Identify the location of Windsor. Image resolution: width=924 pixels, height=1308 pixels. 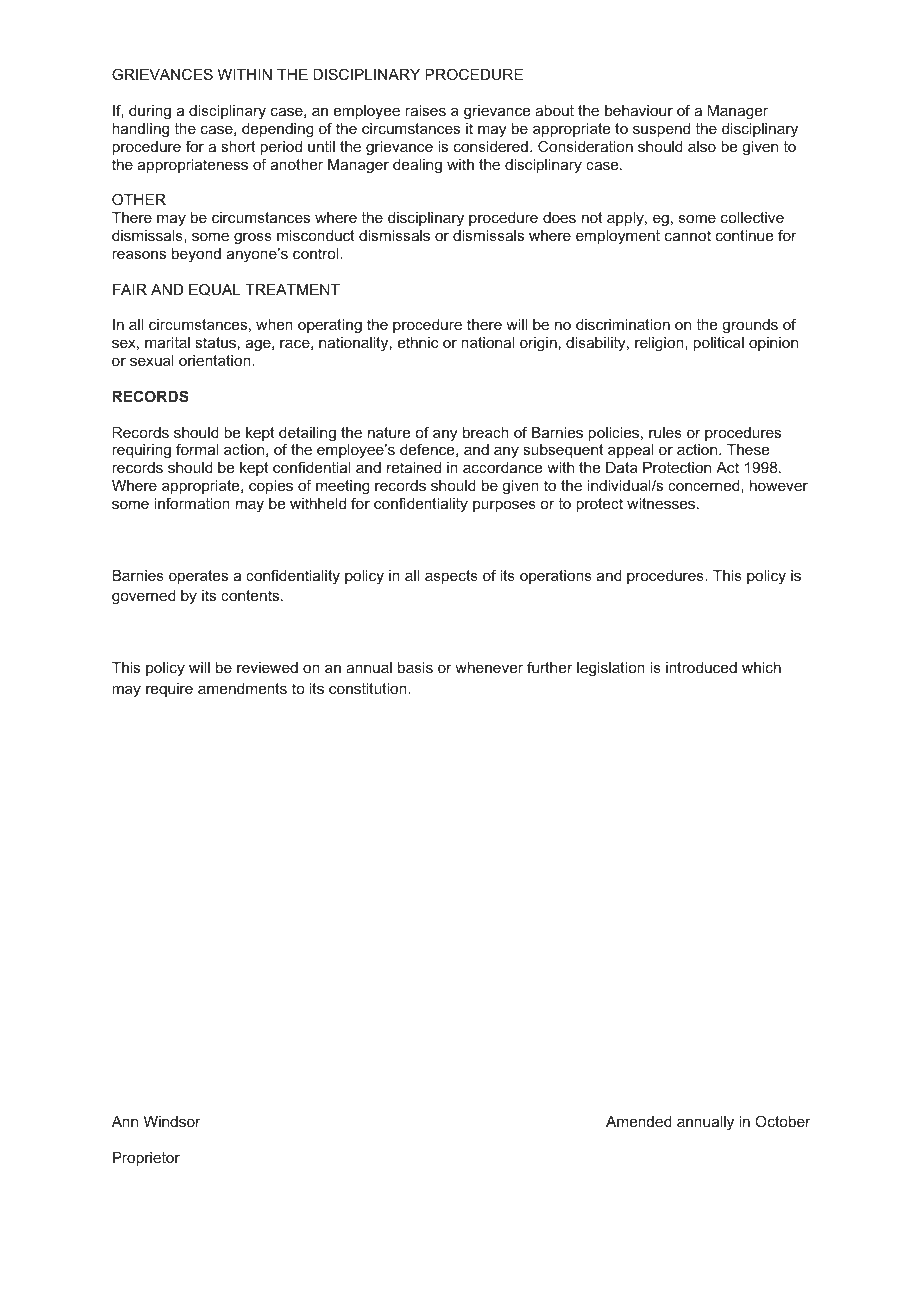
(172, 1121).
